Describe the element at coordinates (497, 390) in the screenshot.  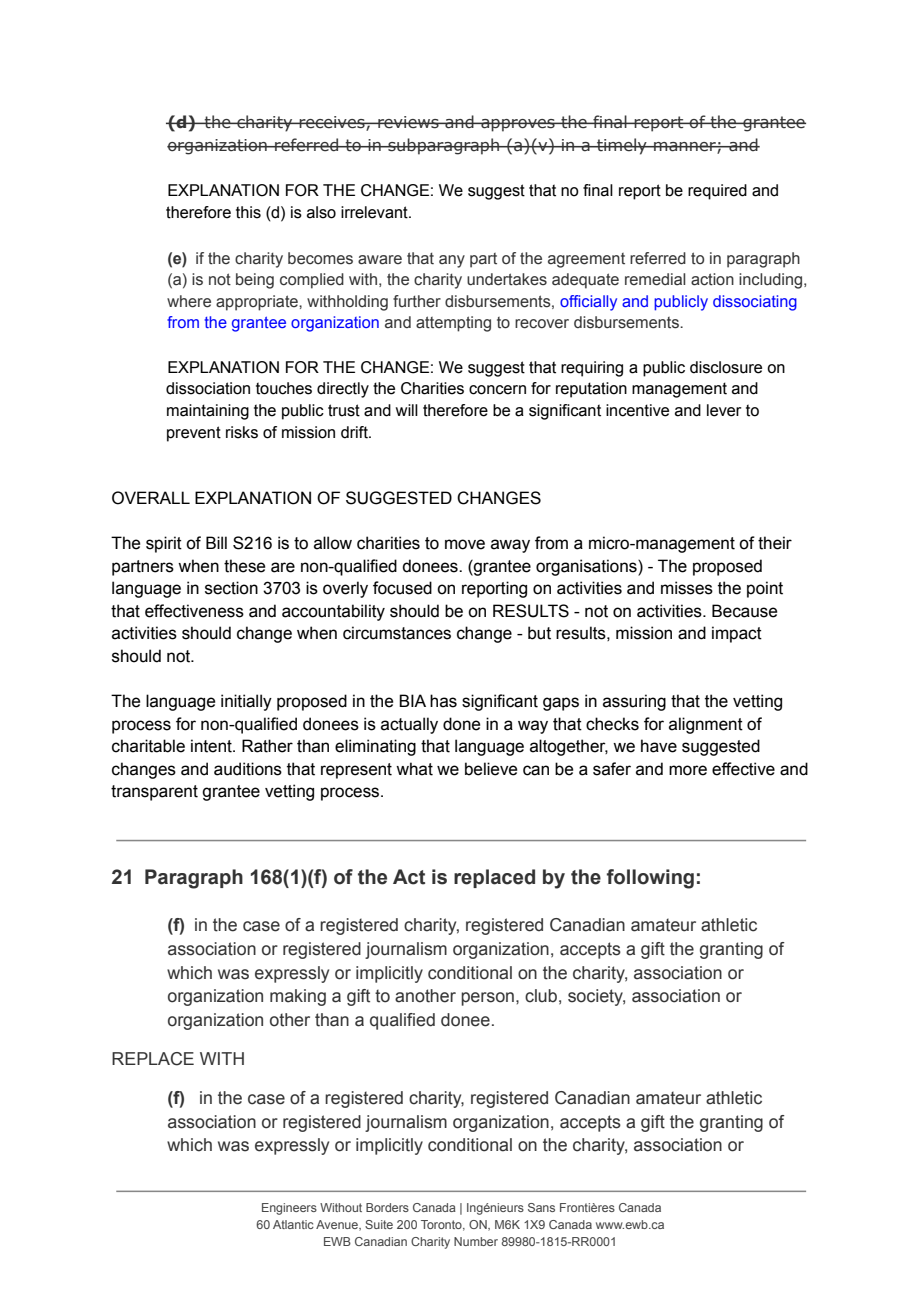
I see `concern` at that location.
